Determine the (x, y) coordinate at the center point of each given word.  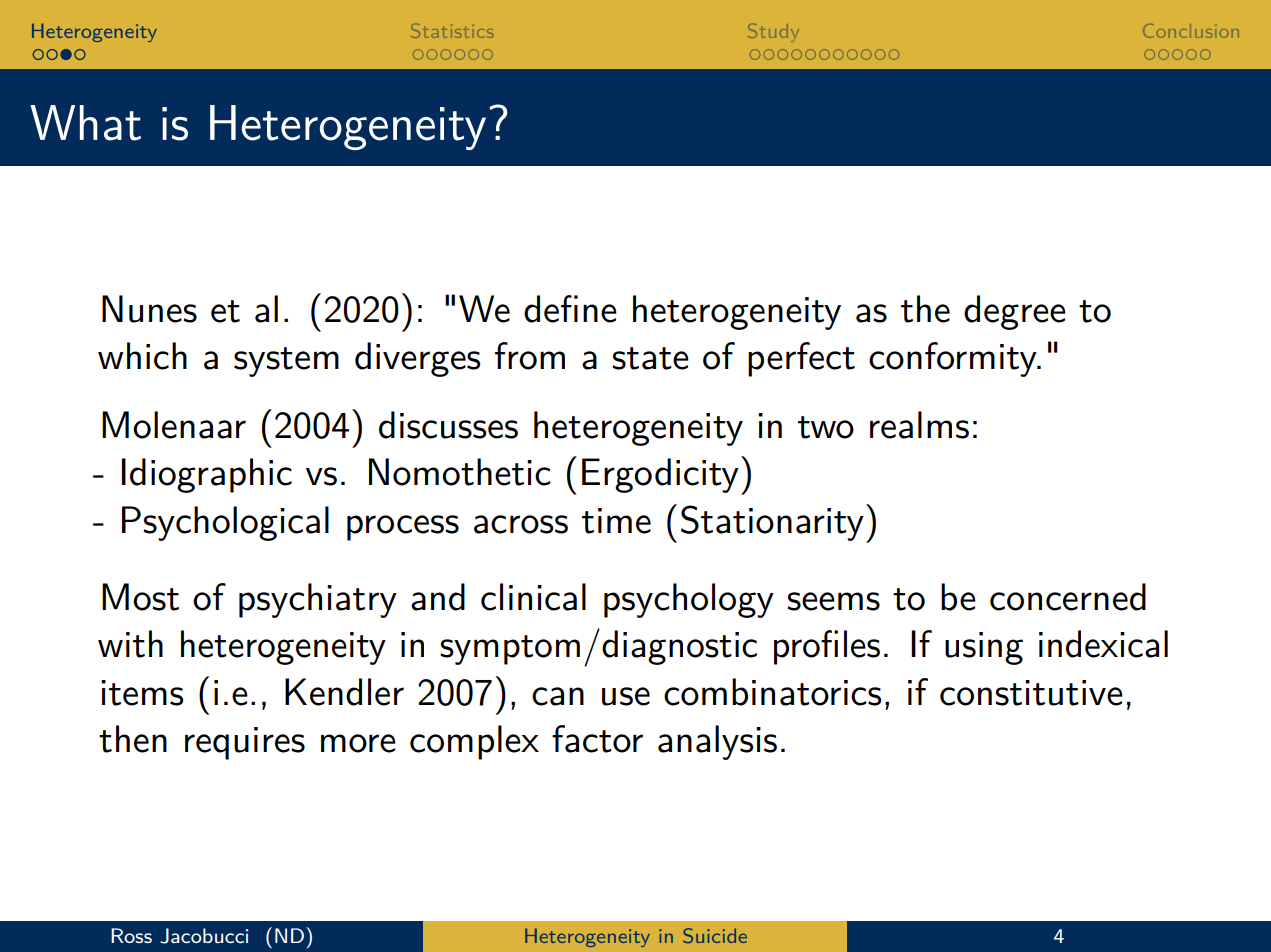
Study (773, 32)
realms (919, 425)
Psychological (225, 523)
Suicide (715, 935)
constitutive (1031, 693)
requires (245, 743)
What (85, 123)
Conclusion (1191, 31)
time (616, 521)
